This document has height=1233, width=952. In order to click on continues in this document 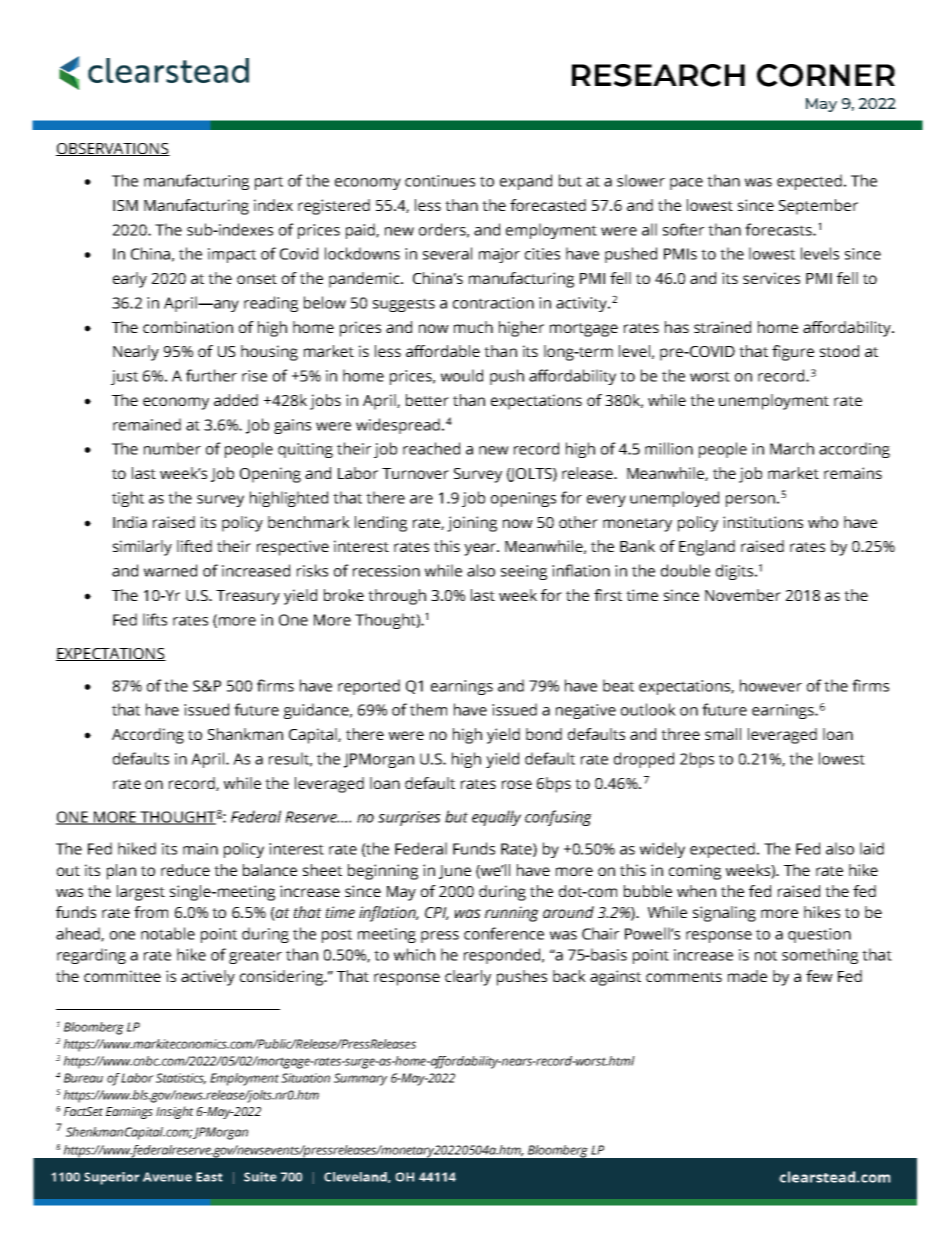, I will do `click(440, 181)`.
